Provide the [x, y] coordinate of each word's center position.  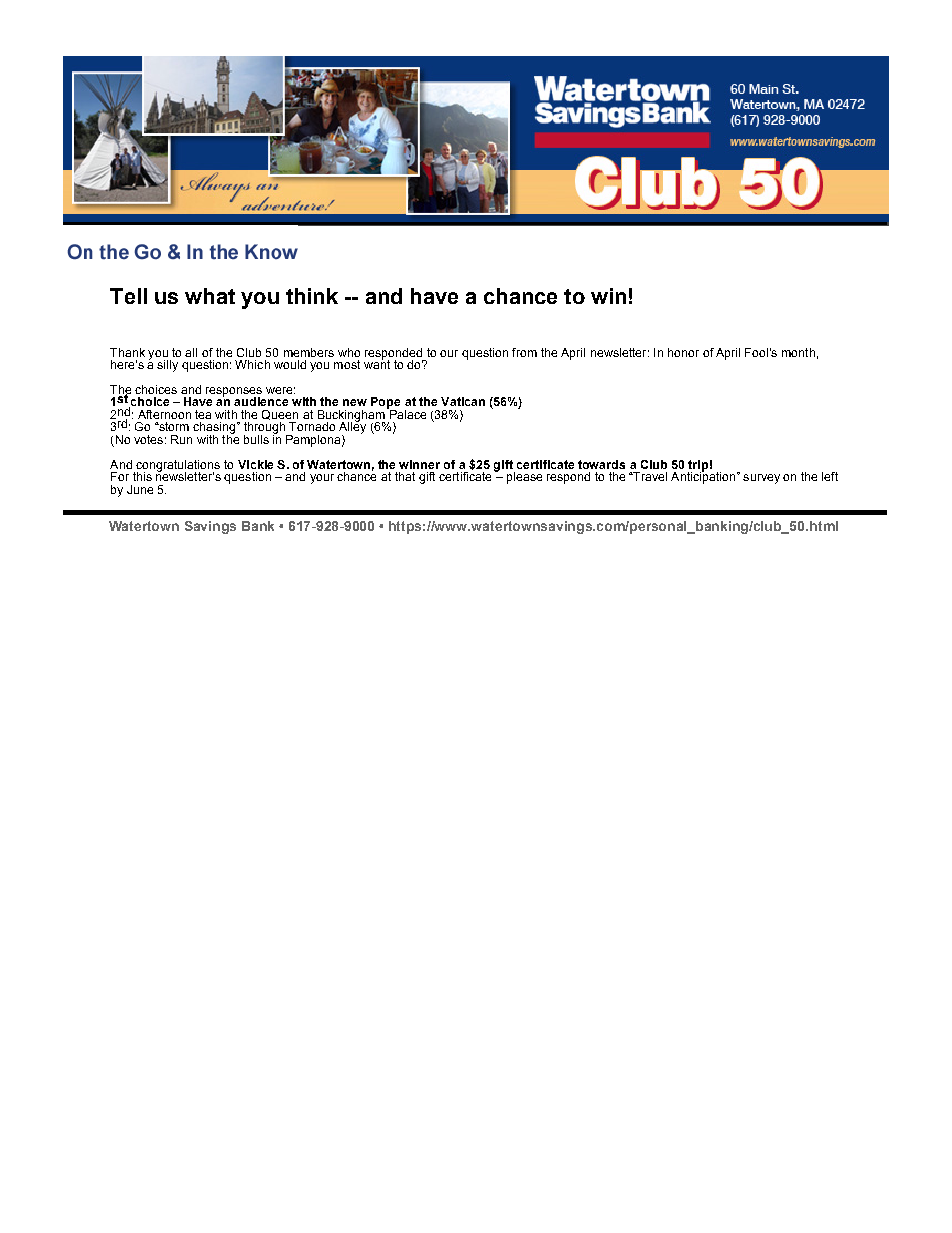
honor [683, 352]
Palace [406, 413]
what [210, 296]
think [312, 296]
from [524, 352]
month [798, 352]
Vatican [463, 401]
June [140, 489]
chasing [215, 429]
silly [167, 366]
